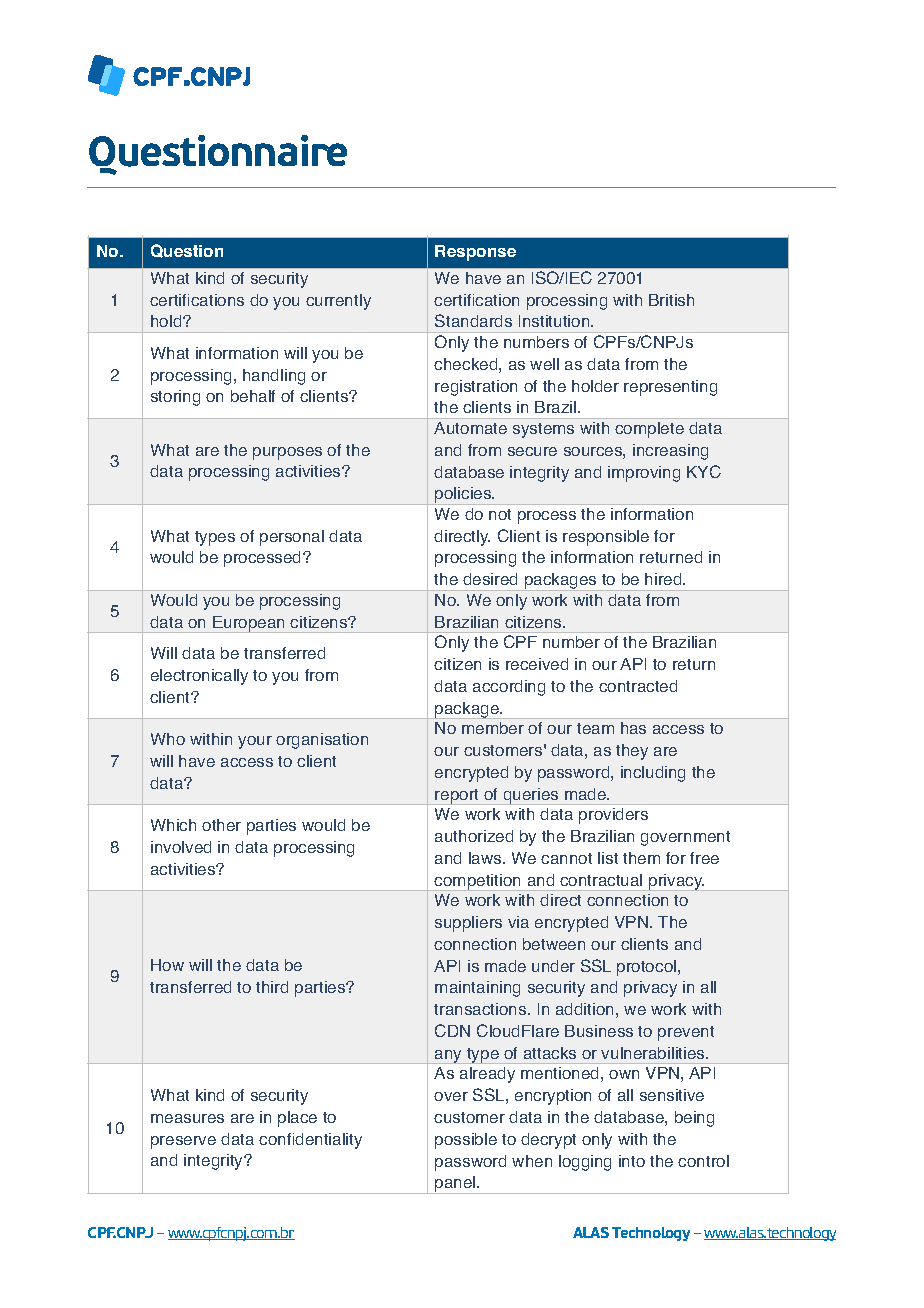 The image size is (924, 1308). What do you see at coordinates (221, 825) in the page?
I see `other` at bounding box center [221, 825].
